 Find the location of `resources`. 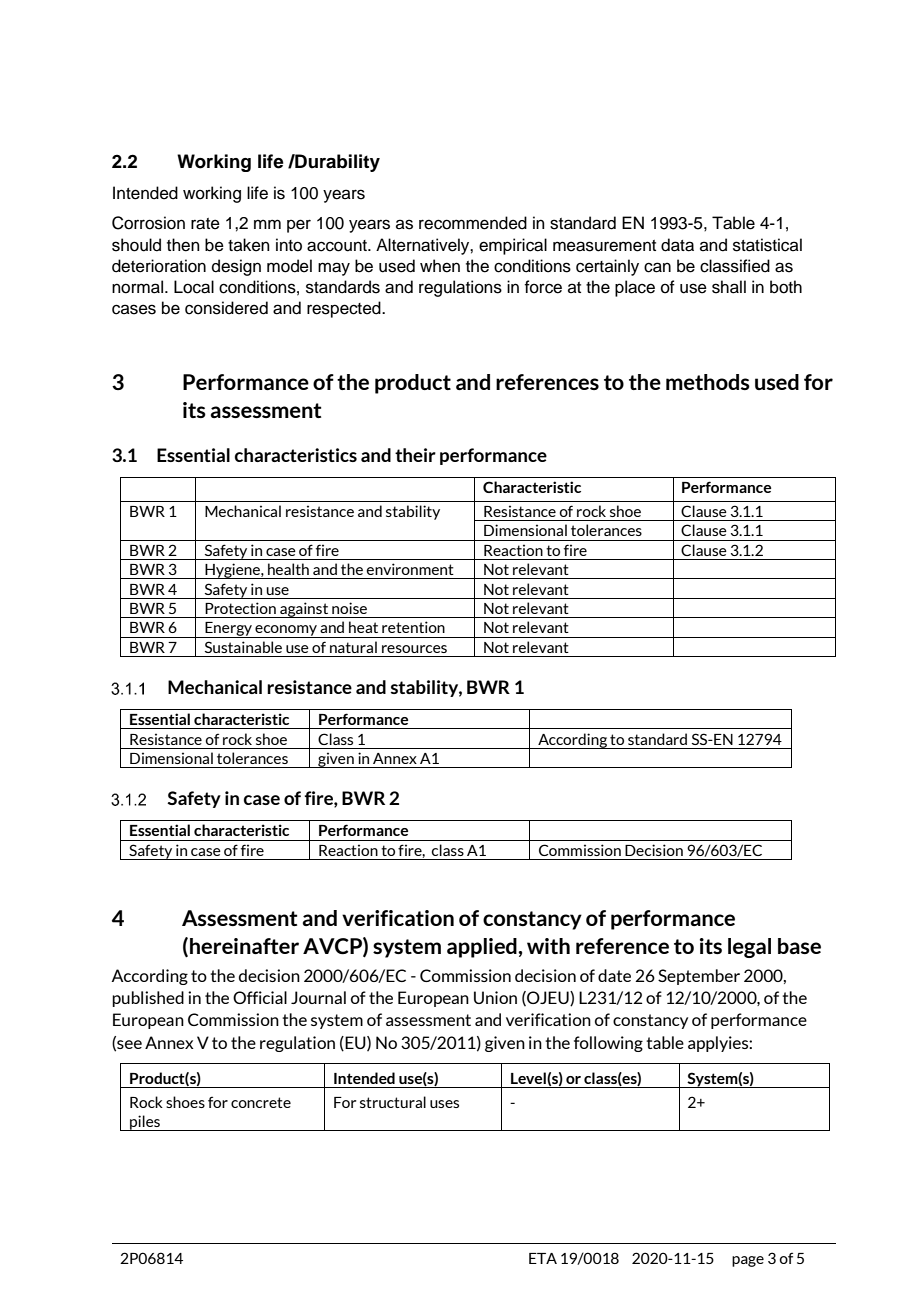

resources is located at coordinates (414, 649).
